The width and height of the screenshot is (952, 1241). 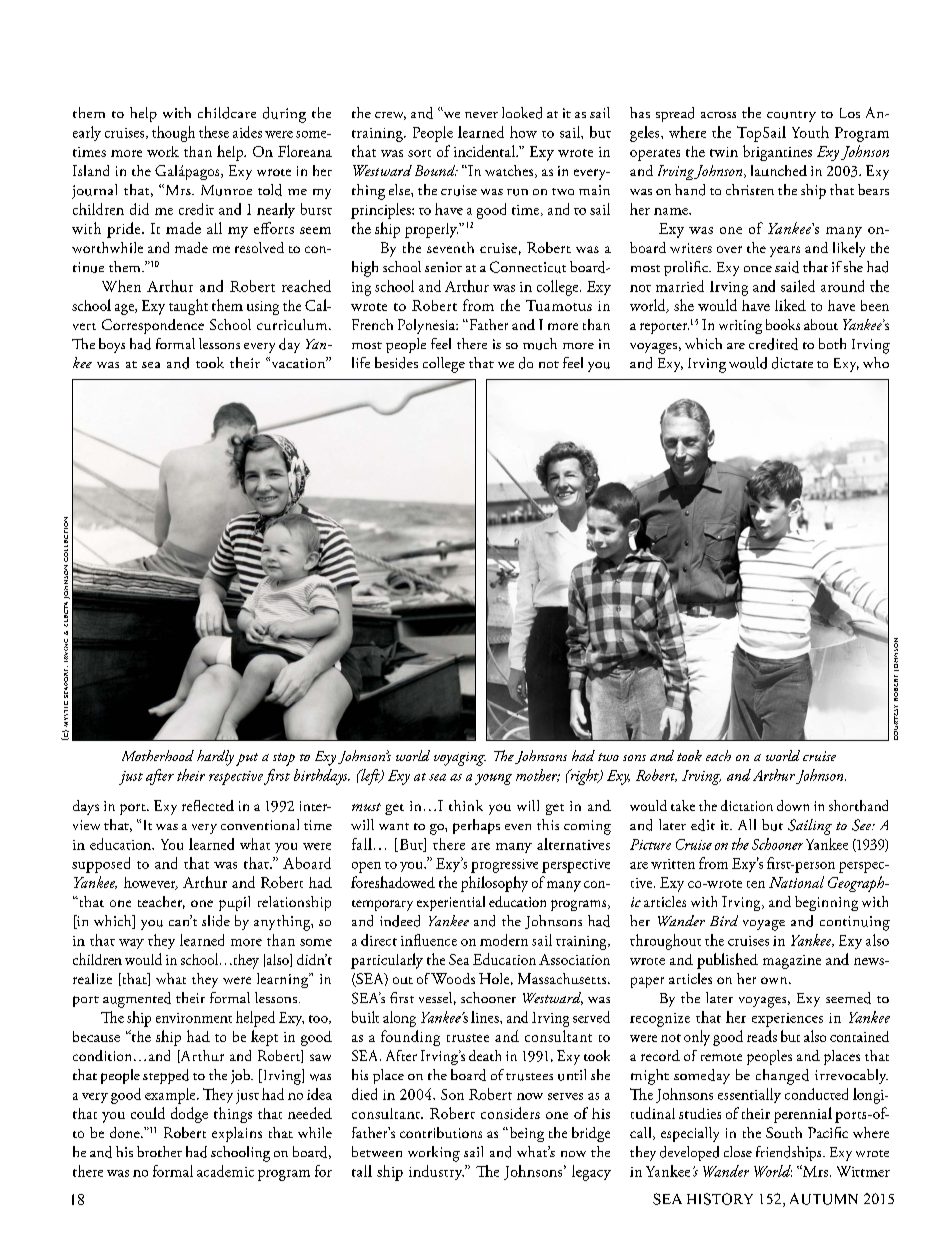 I want to click on industry, so click(x=436, y=1172).
